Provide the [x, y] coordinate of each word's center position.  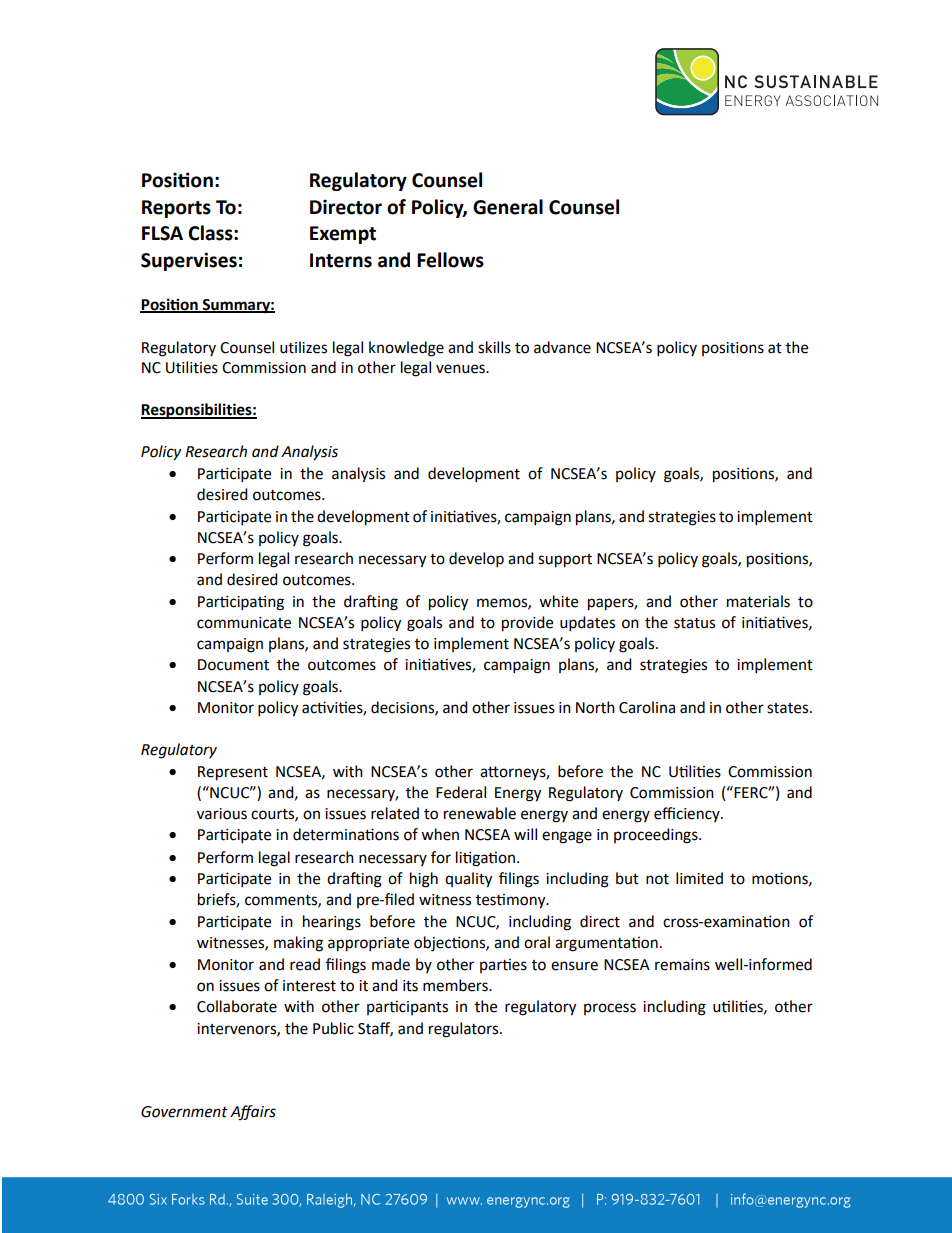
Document [233, 665]
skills [494, 347]
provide [527, 624]
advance [562, 347]
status [694, 623]
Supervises [189, 261]
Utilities [192, 367]
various [222, 814]
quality [468, 880]
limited [699, 878]
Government [184, 1112]
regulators [465, 1030]
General [508, 207]
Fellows [450, 260]
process [610, 1009]
